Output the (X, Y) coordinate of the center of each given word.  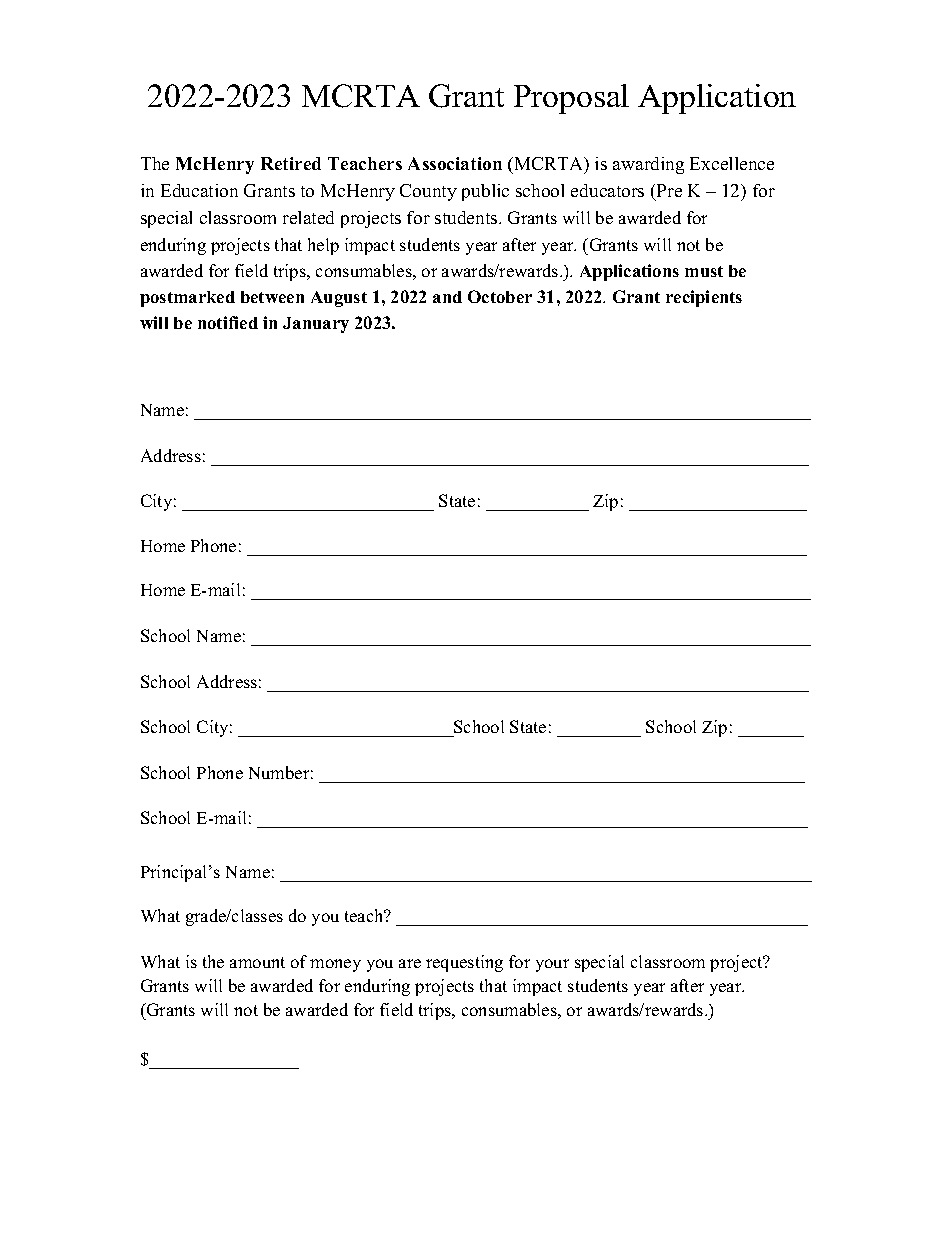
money (335, 965)
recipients (704, 298)
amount (257, 962)
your (552, 965)
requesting (464, 963)
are (410, 963)
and (447, 297)
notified (228, 322)
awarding (648, 165)
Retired (291, 163)
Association (455, 163)
